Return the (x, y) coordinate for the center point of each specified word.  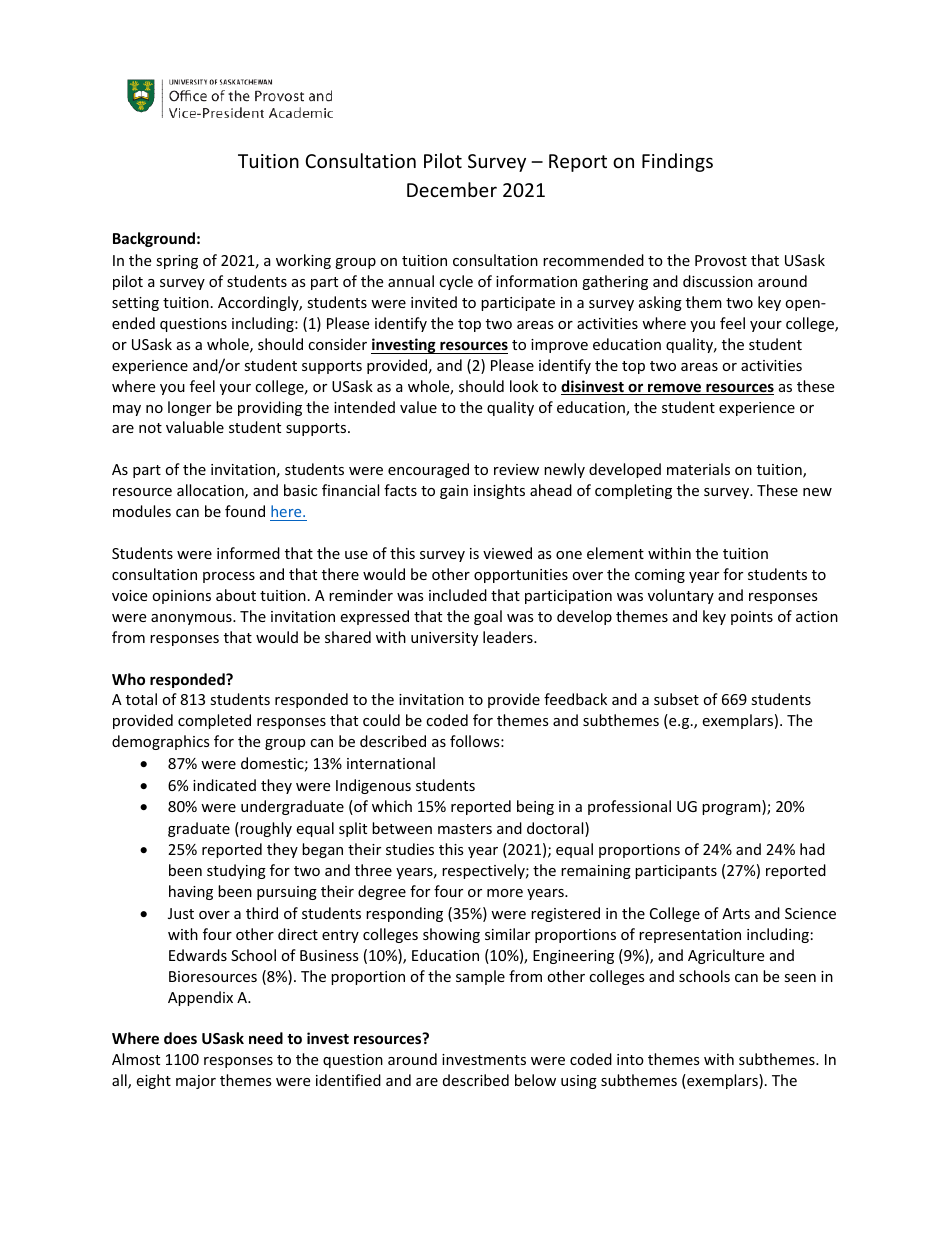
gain (454, 492)
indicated (224, 785)
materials (698, 469)
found (245, 511)
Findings (677, 162)
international (391, 763)
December (452, 189)
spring (177, 262)
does (180, 1038)
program (732, 809)
